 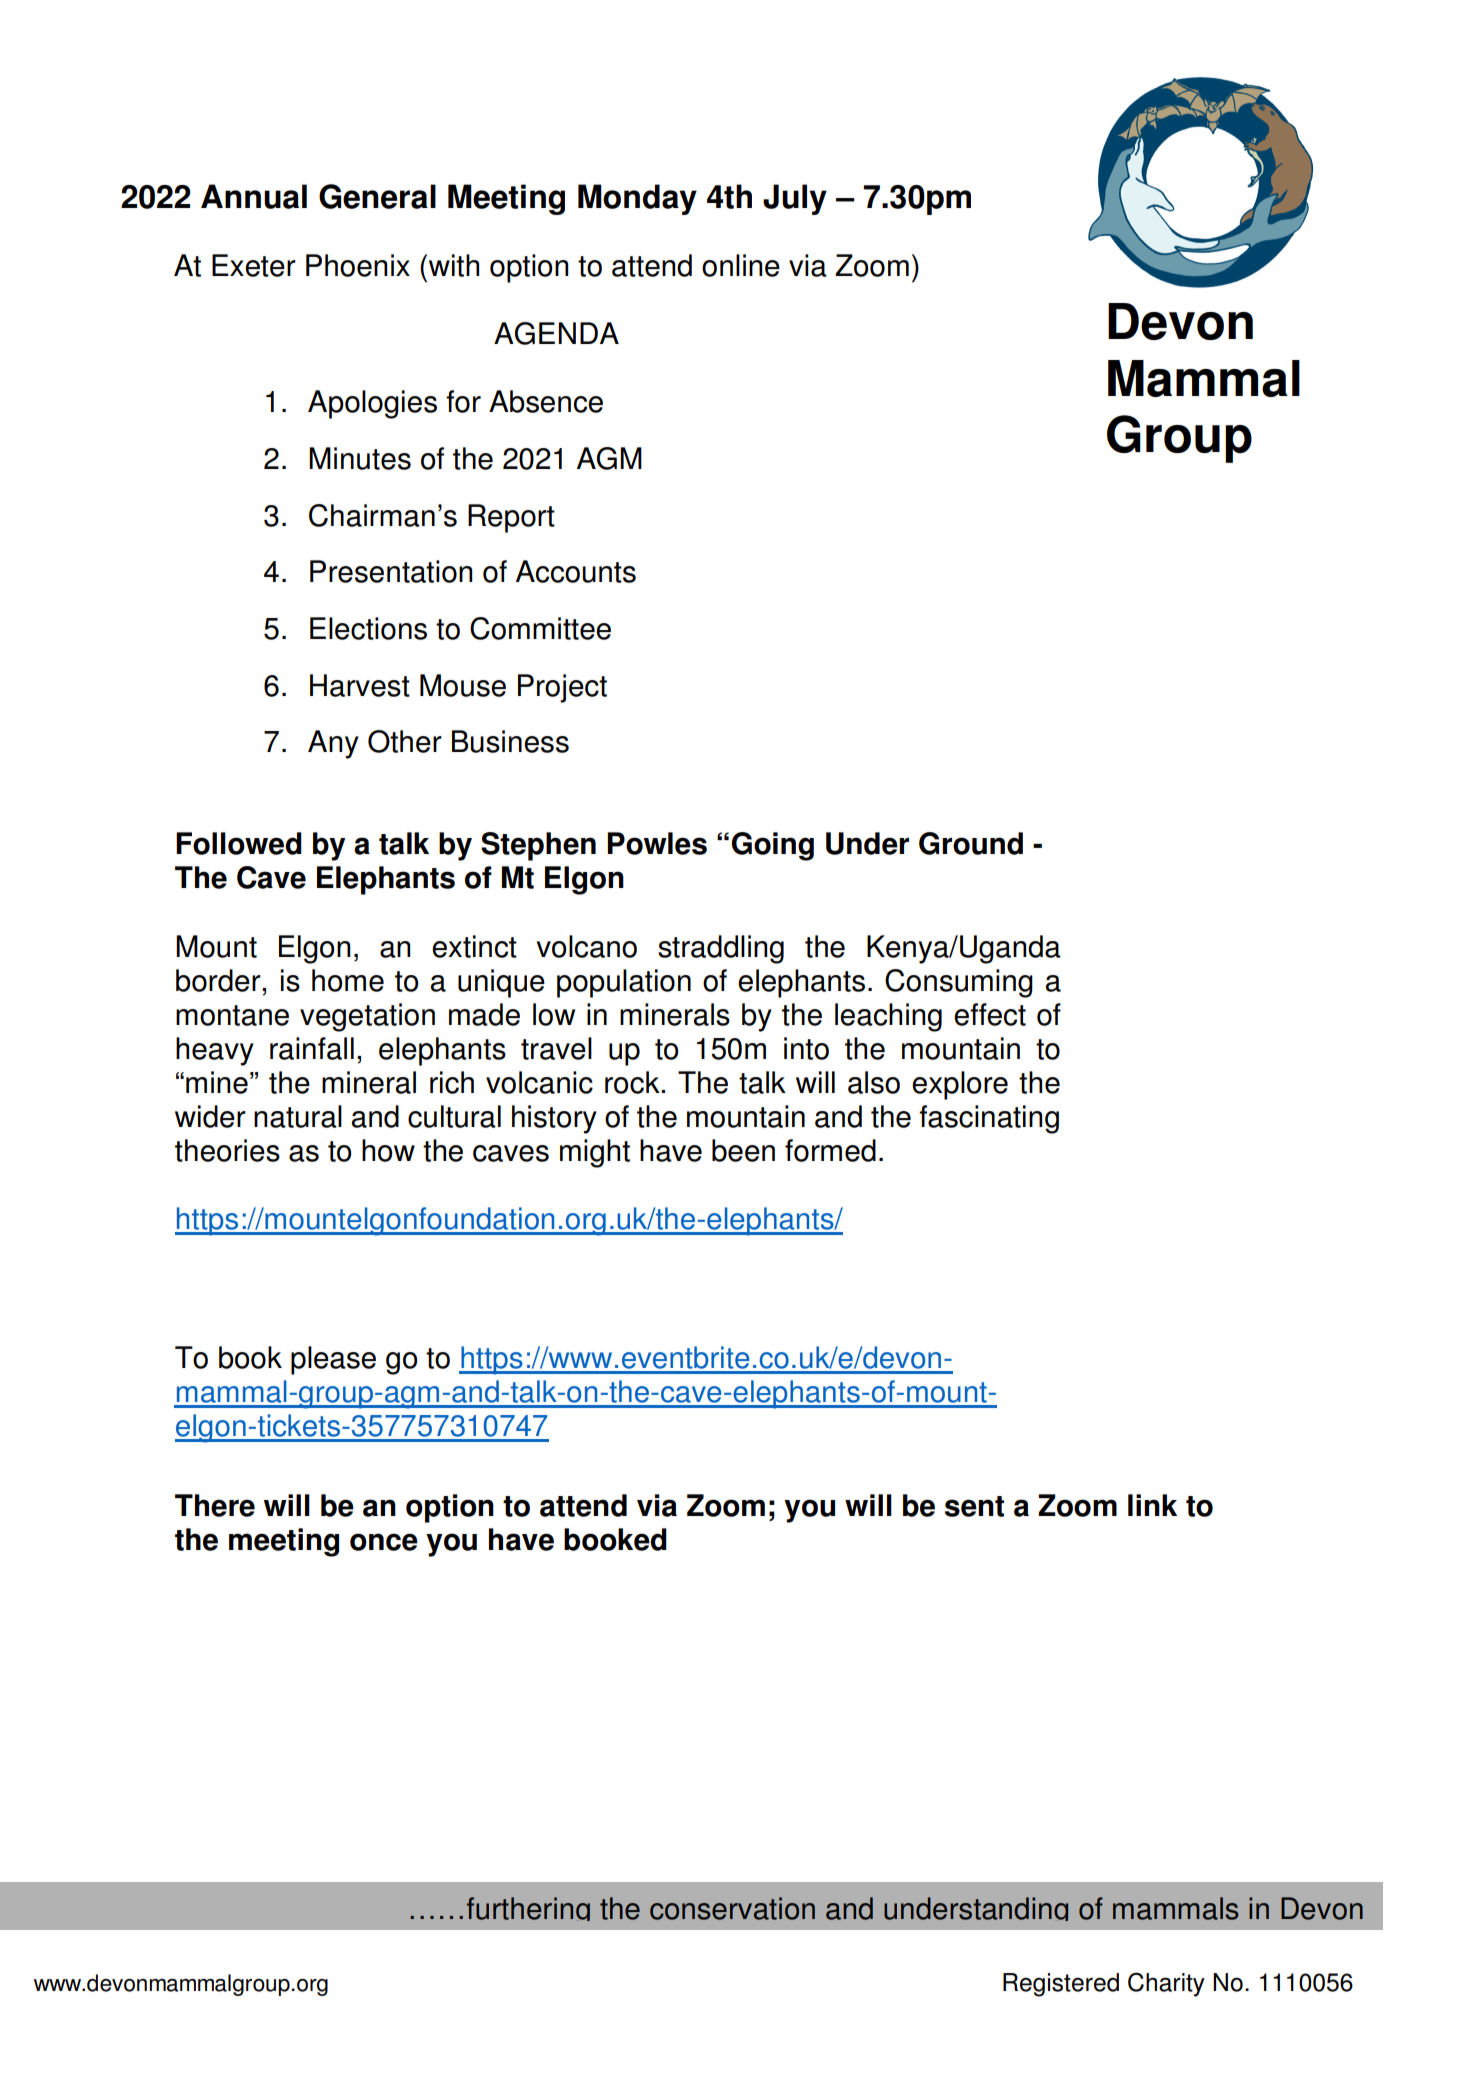 What do you see at coordinates (1152, 1505) in the screenshot?
I see `link` at bounding box center [1152, 1505].
